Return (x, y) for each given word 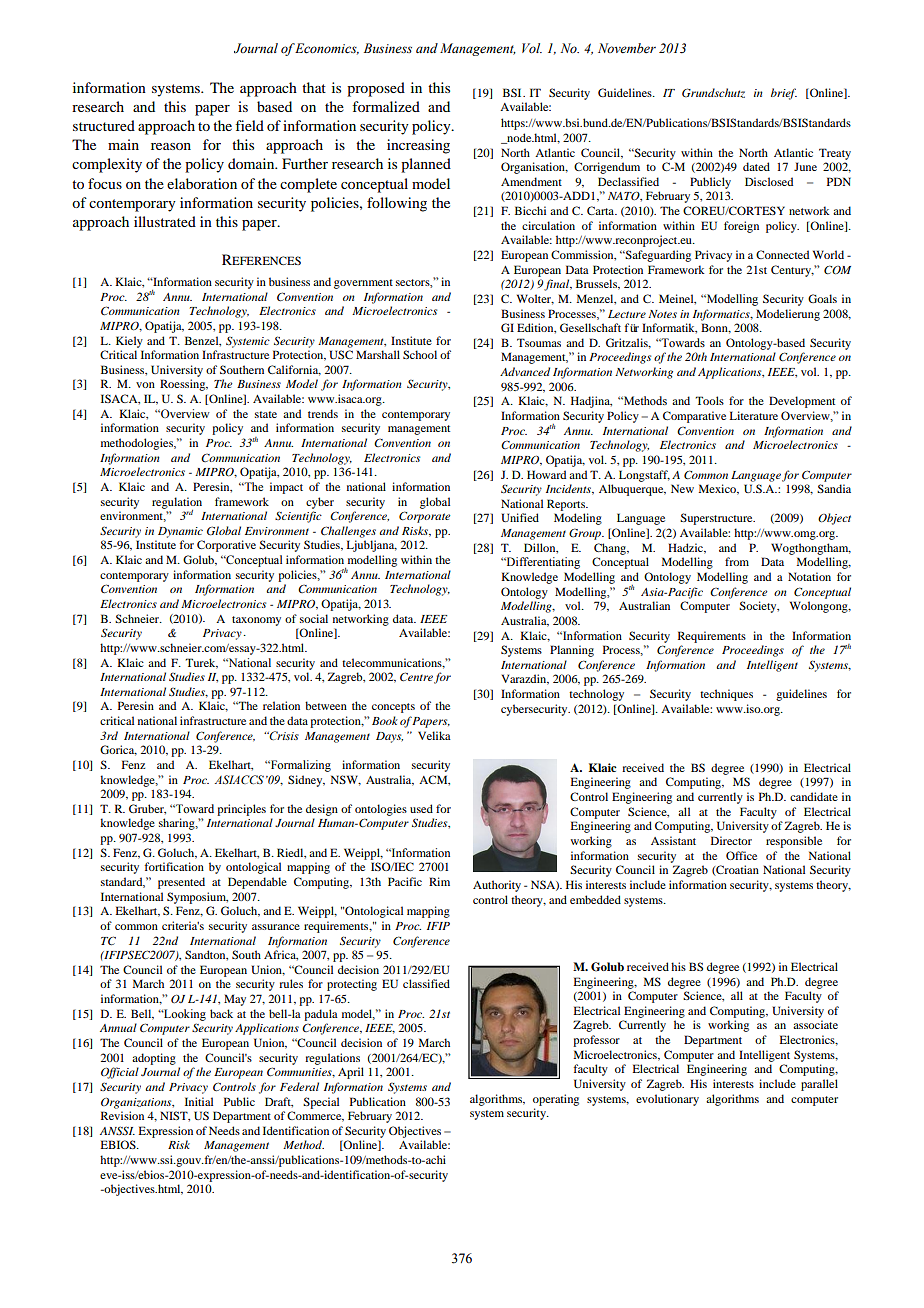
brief (784, 94)
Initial (199, 1101)
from (737, 561)
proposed (376, 89)
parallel (819, 1085)
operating (556, 1100)
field (249, 125)
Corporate (424, 517)
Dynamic (180, 532)
